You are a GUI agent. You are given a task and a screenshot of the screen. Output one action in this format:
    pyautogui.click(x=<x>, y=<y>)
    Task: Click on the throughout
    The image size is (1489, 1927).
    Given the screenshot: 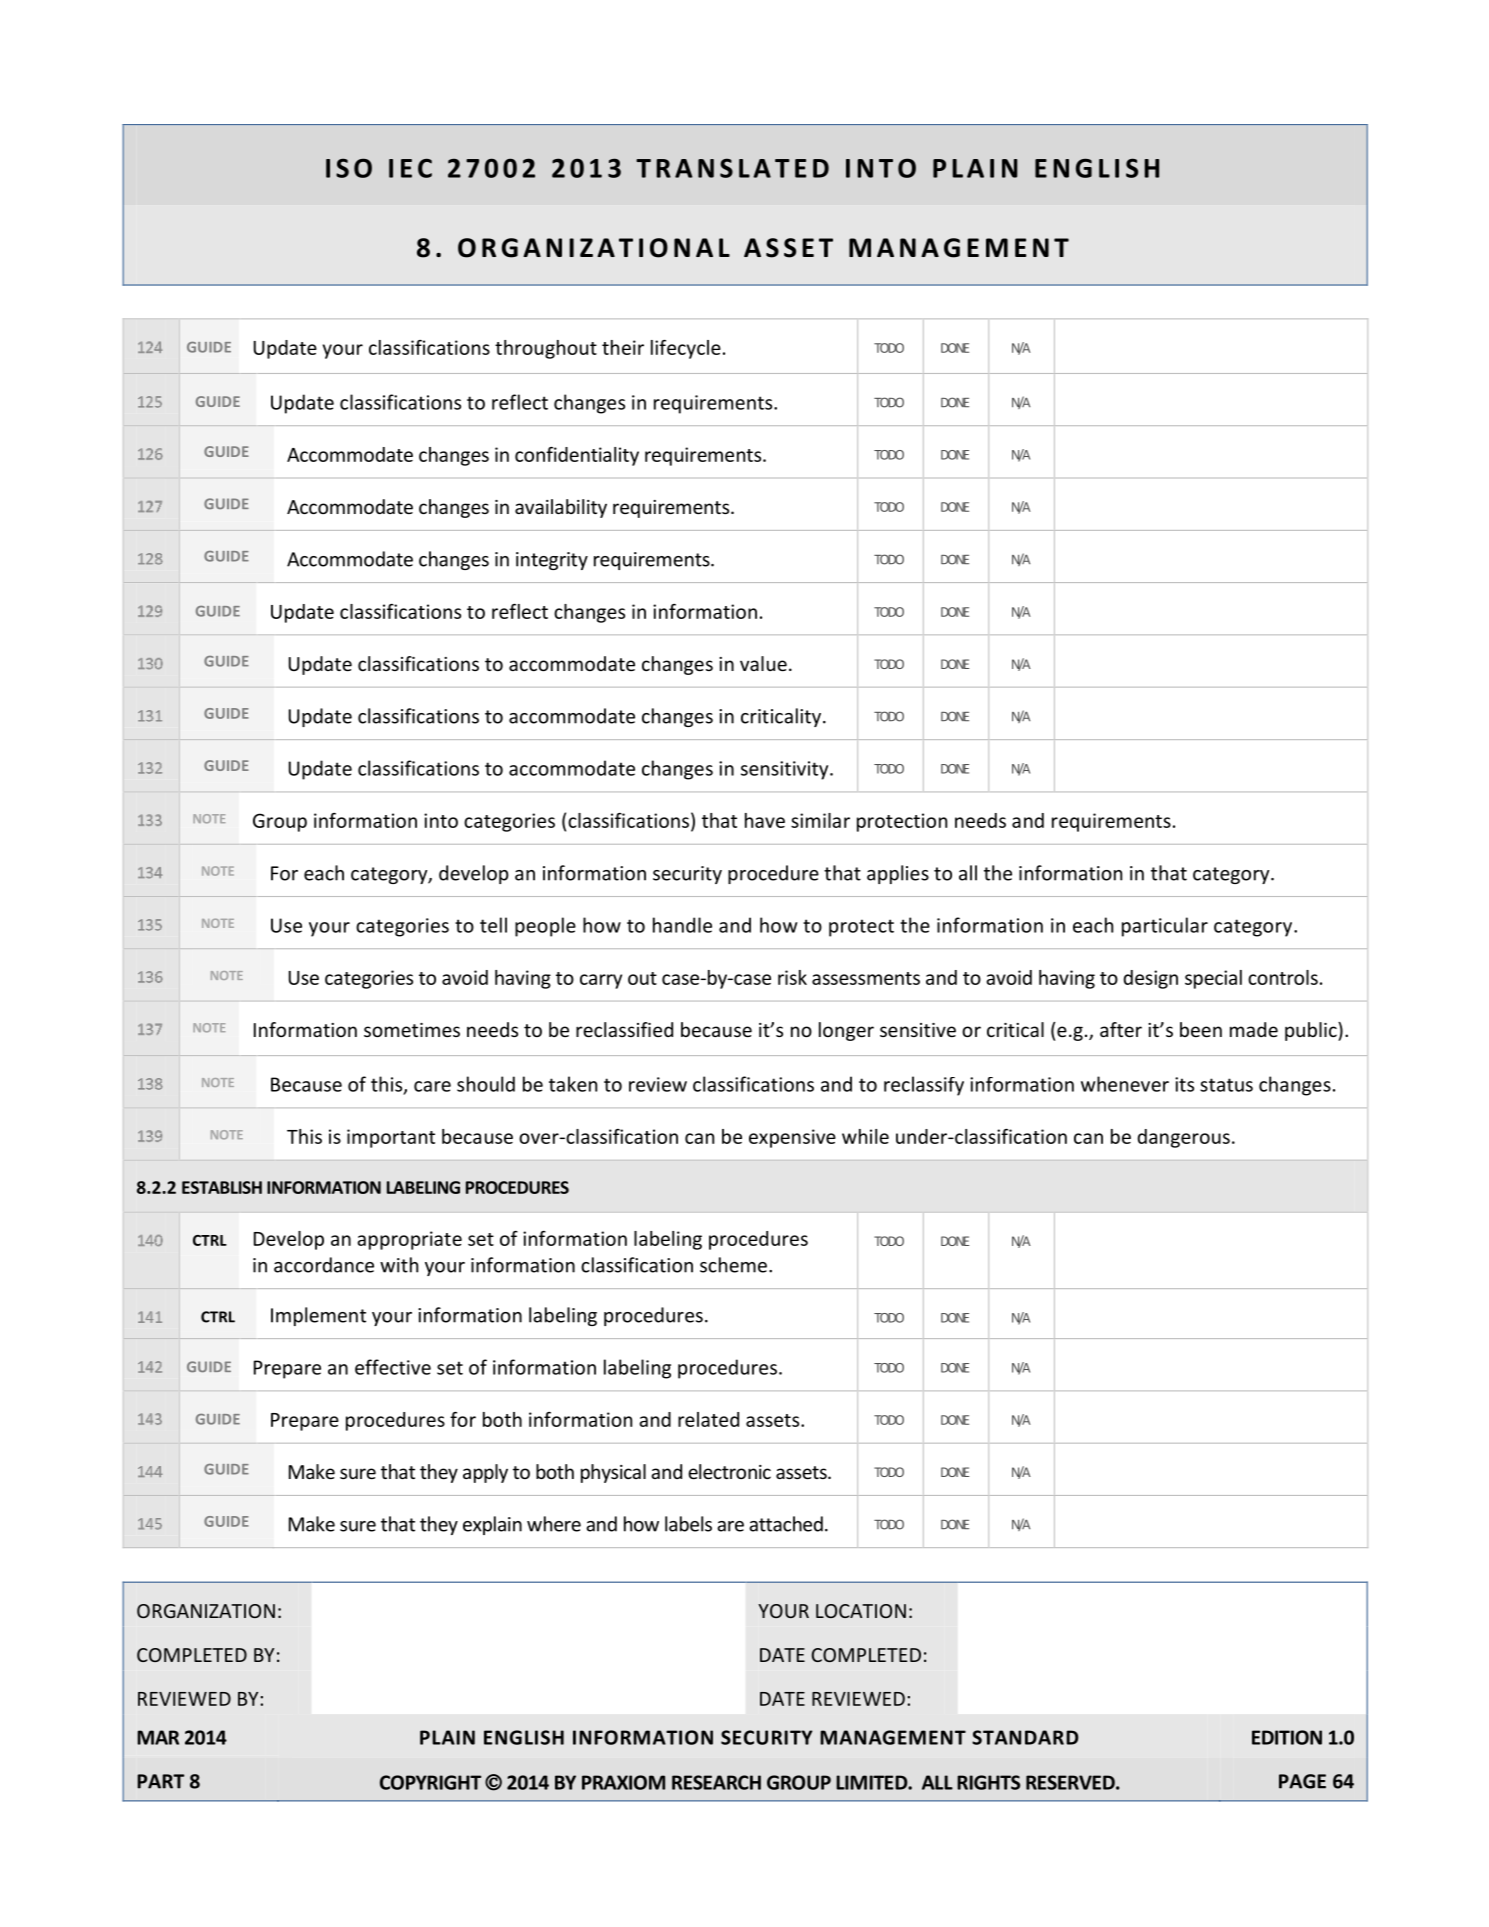 What is the action you would take?
    pyautogui.click(x=546, y=349)
